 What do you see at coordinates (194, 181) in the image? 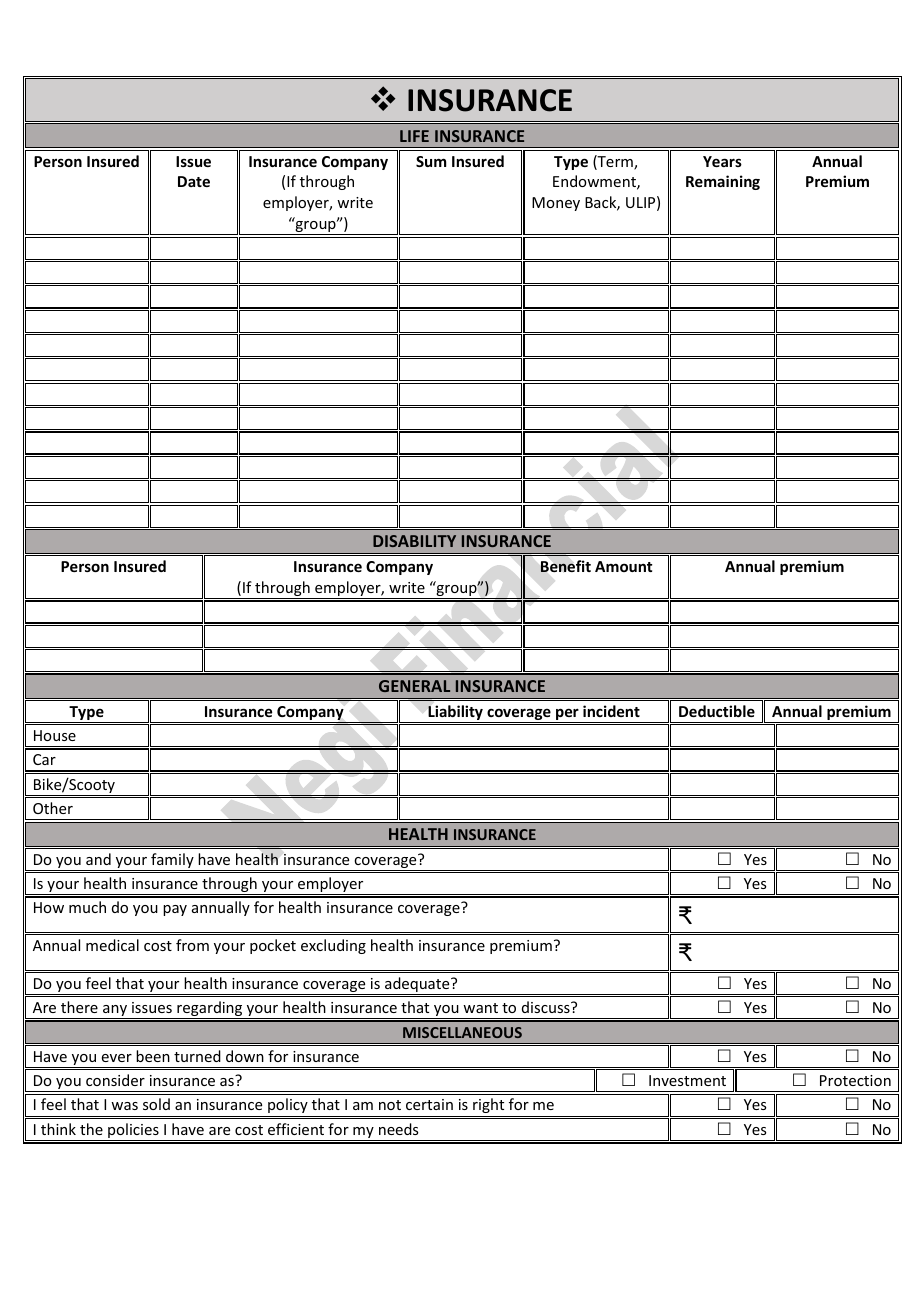
I see `Date` at bounding box center [194, 181].
